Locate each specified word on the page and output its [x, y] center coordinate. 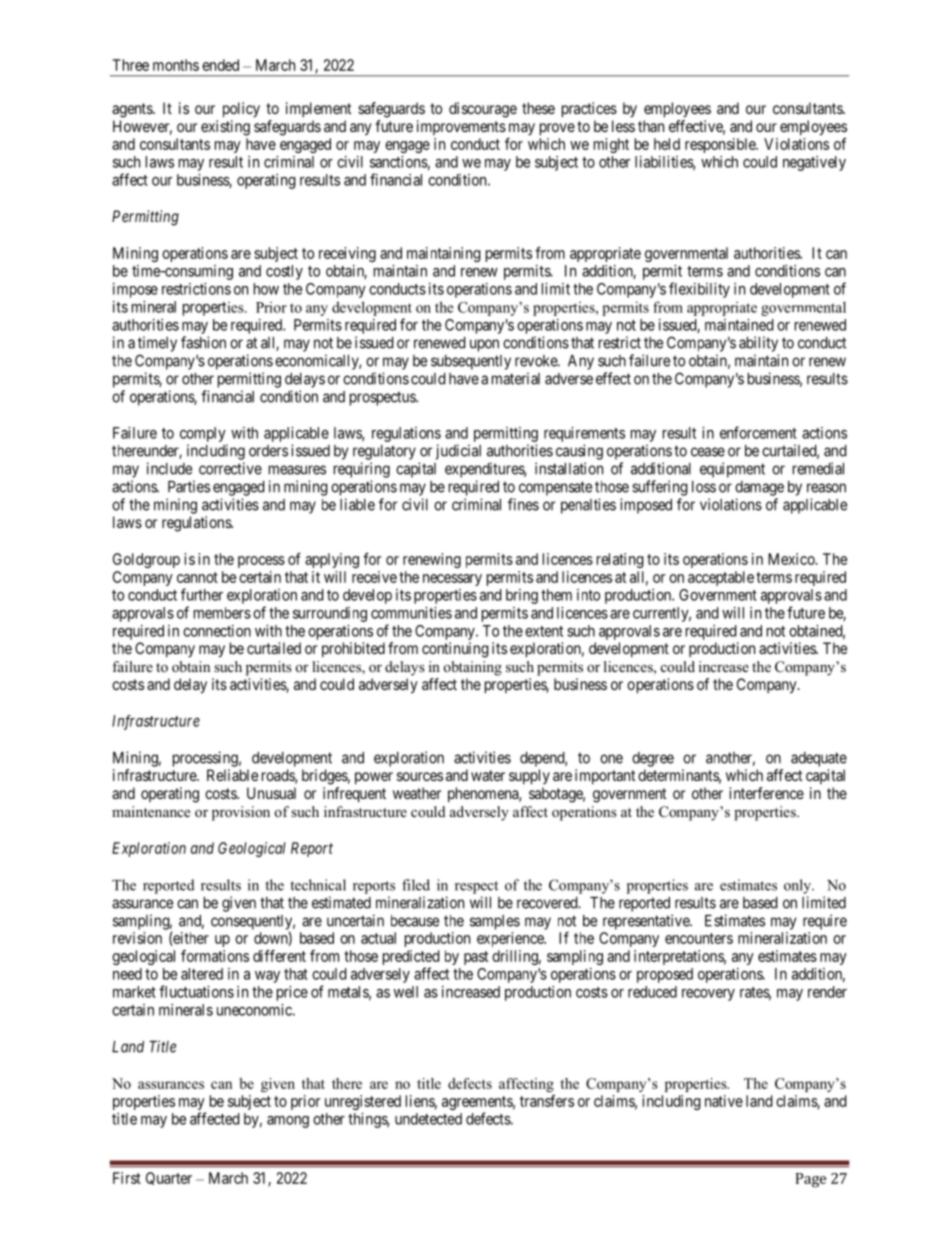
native [724, 1101]
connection [217, 631]
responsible [721, 145]
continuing [455, 650]
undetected [428, 1119]
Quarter [169, 1178]
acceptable [721, 578]
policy [241, 110]
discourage [483, 110]
